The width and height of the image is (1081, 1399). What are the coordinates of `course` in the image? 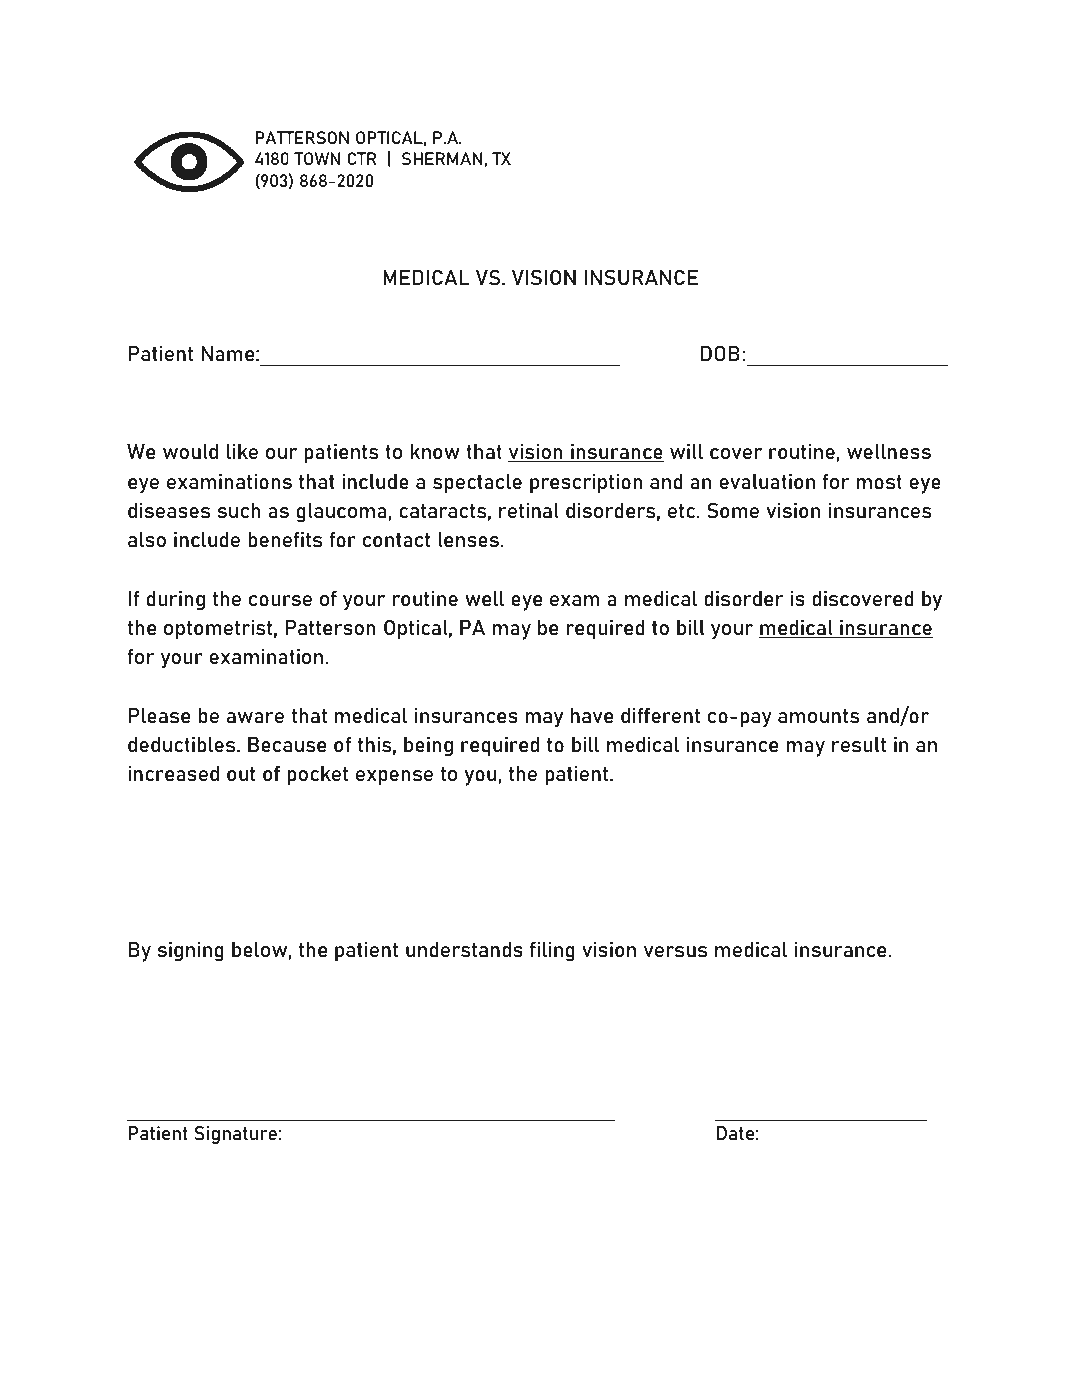 It's located at (280, 600).
